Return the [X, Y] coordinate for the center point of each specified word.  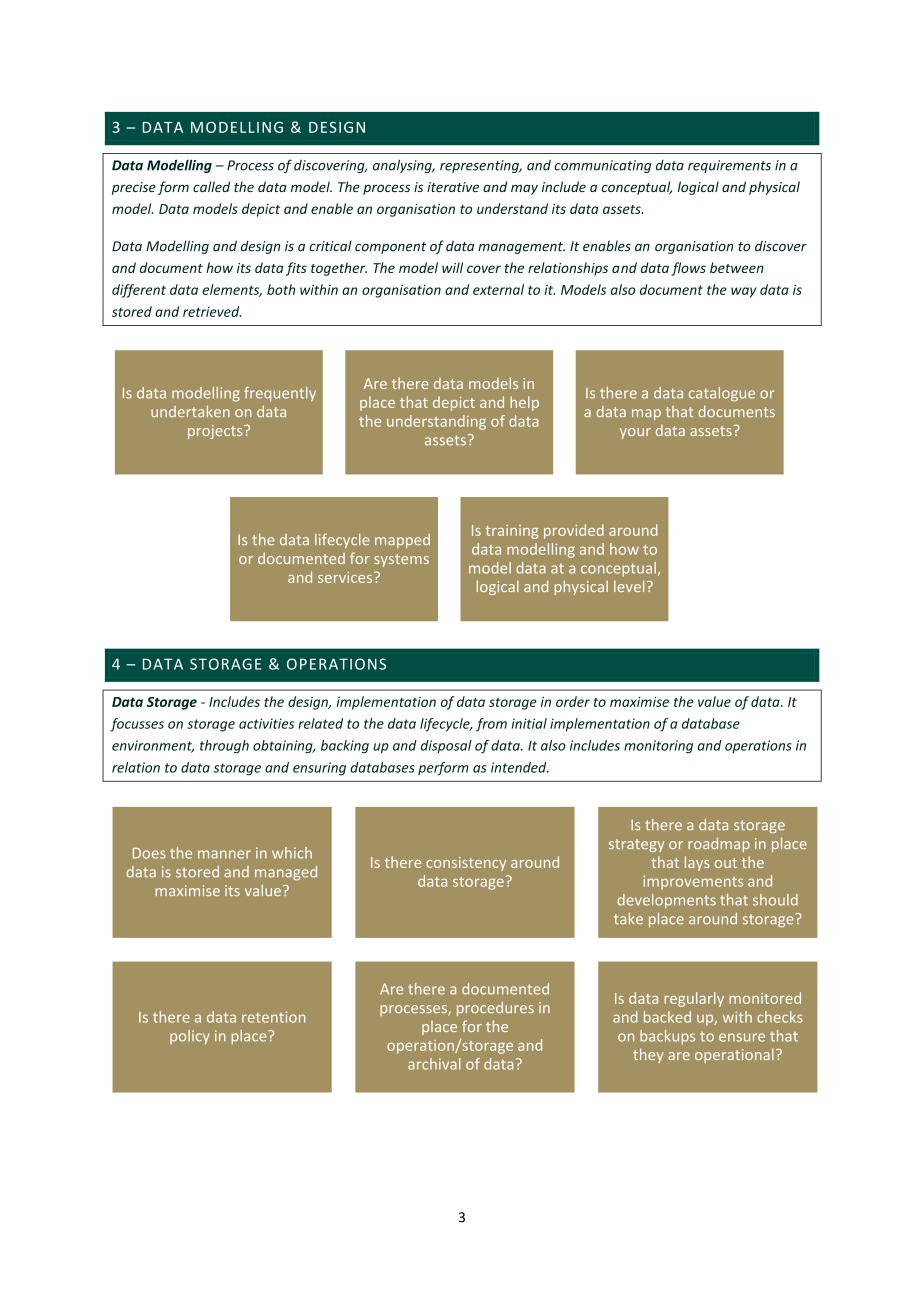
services [346, 577]
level [629, 586]
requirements [729, 166]
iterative [453, 187]
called [211, 186]
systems [401, 560]
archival [434, 1064]
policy [190, 1037]
